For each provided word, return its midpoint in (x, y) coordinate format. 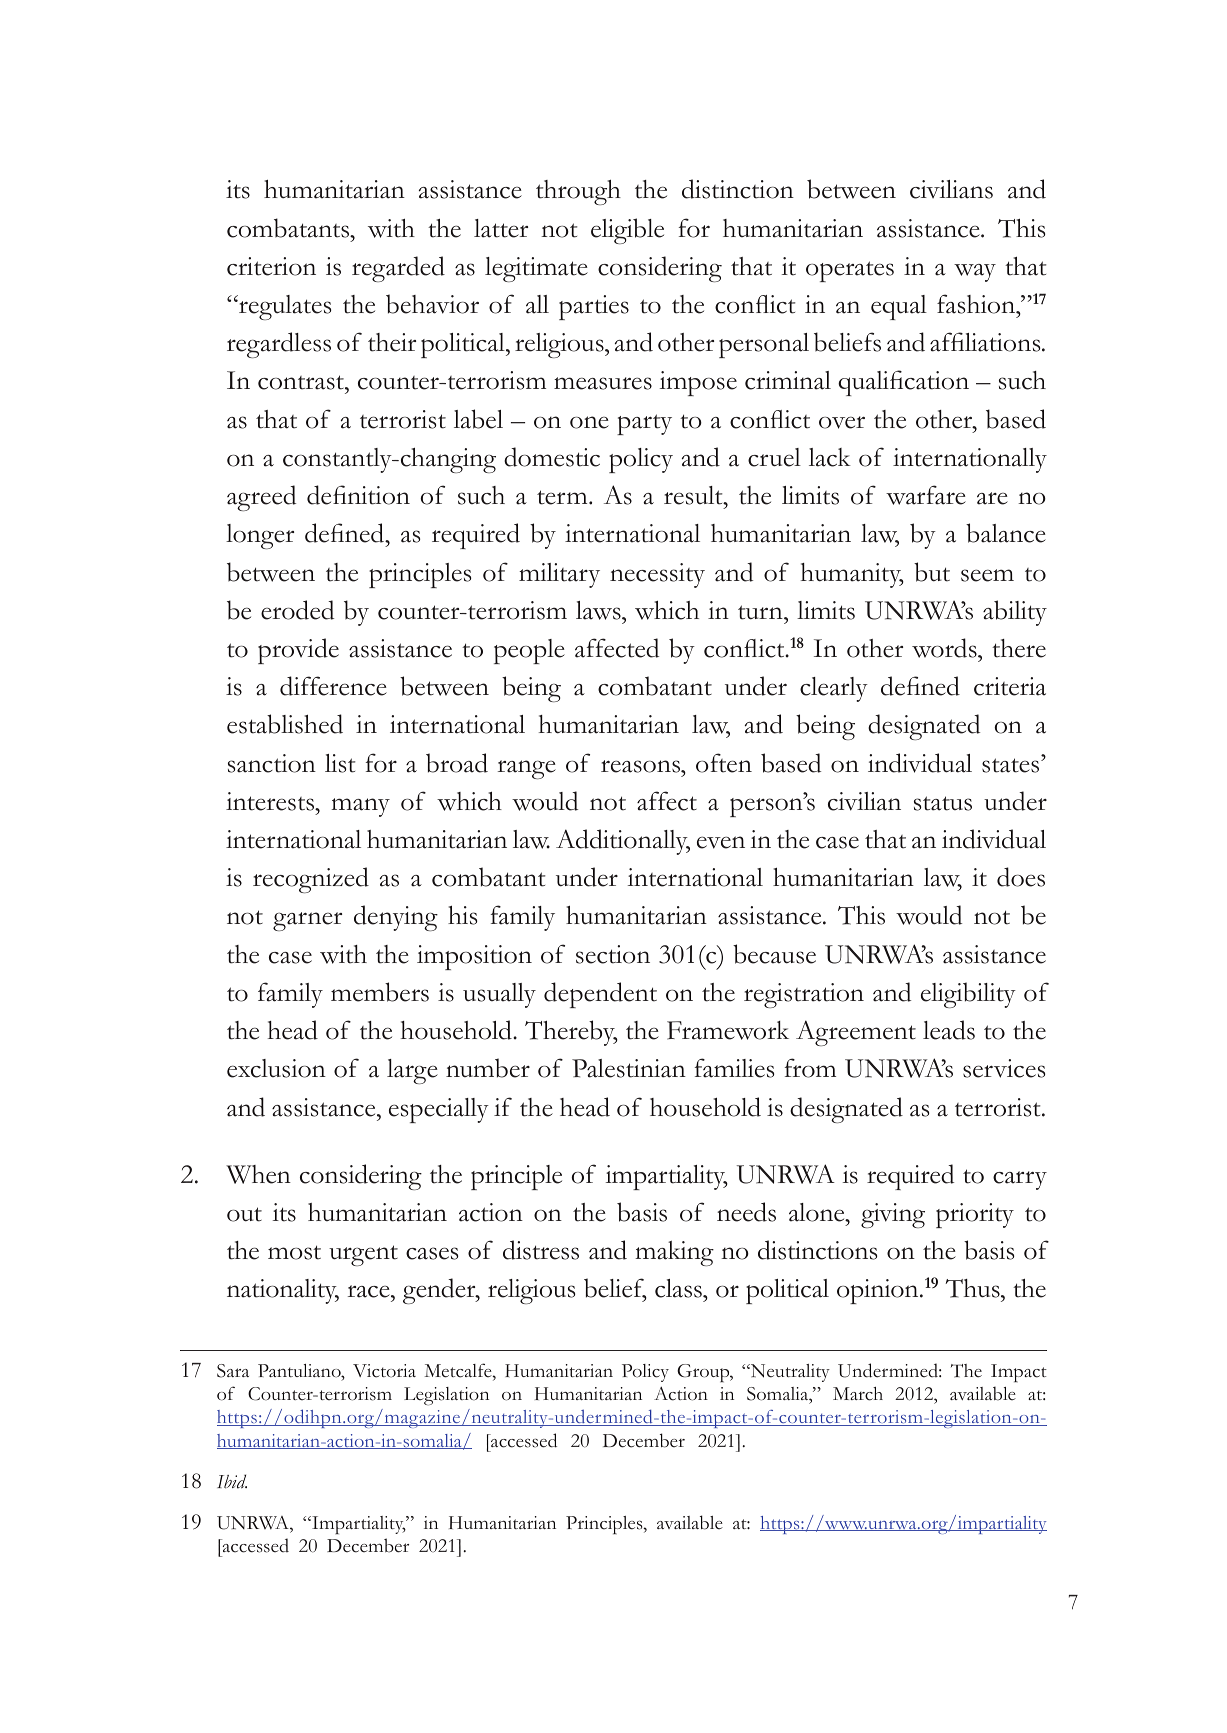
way (975, 273)
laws (599, 610)
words (945, 648)
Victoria (384, 1371)
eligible (627, 231)
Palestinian (629, 1068)
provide (298, 651)
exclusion (276, 1068)
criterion (271, 266)
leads (949, 1030)
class (679, 1288)
